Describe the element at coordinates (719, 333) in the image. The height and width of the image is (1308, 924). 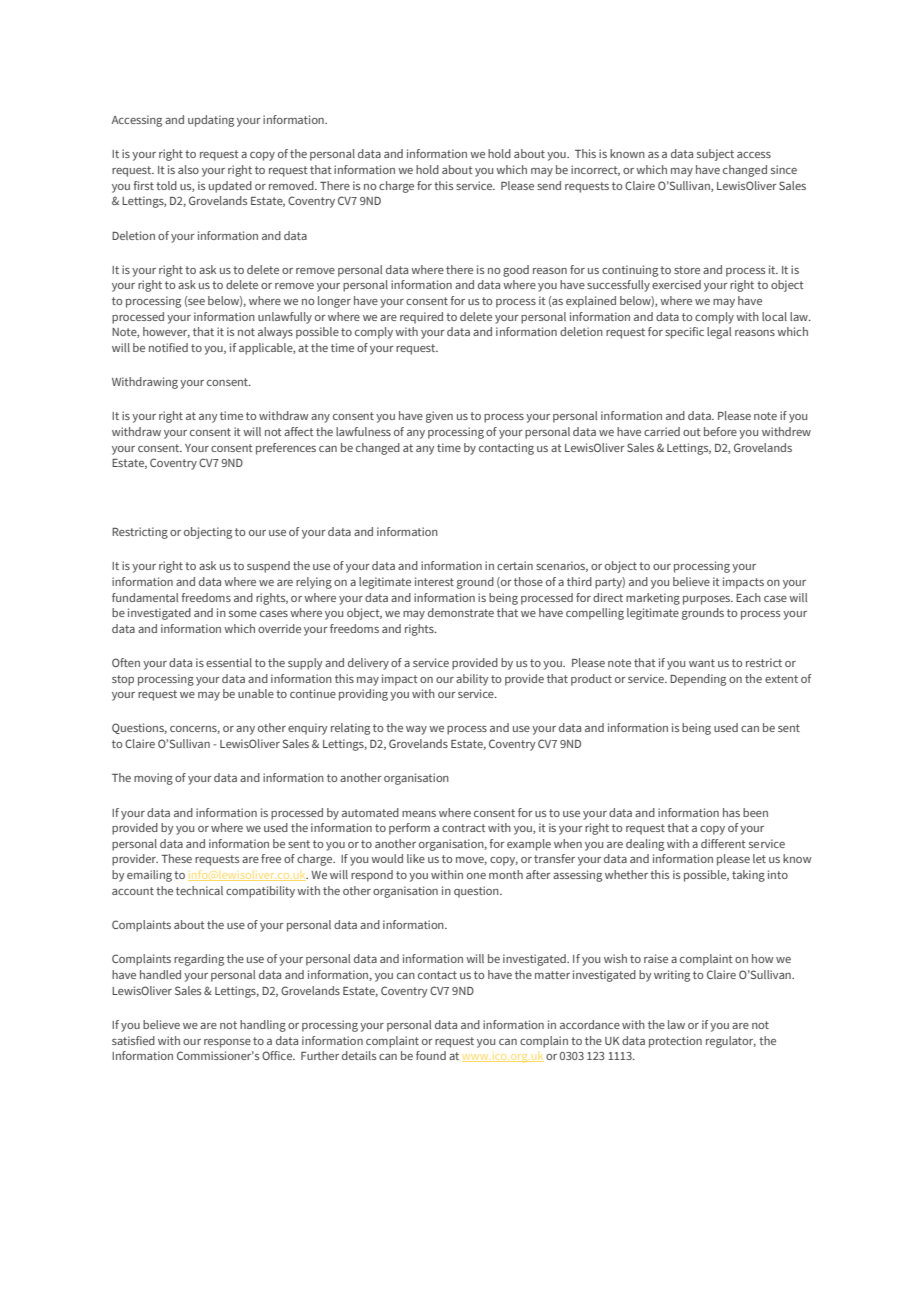
I see `legal` at that location.
